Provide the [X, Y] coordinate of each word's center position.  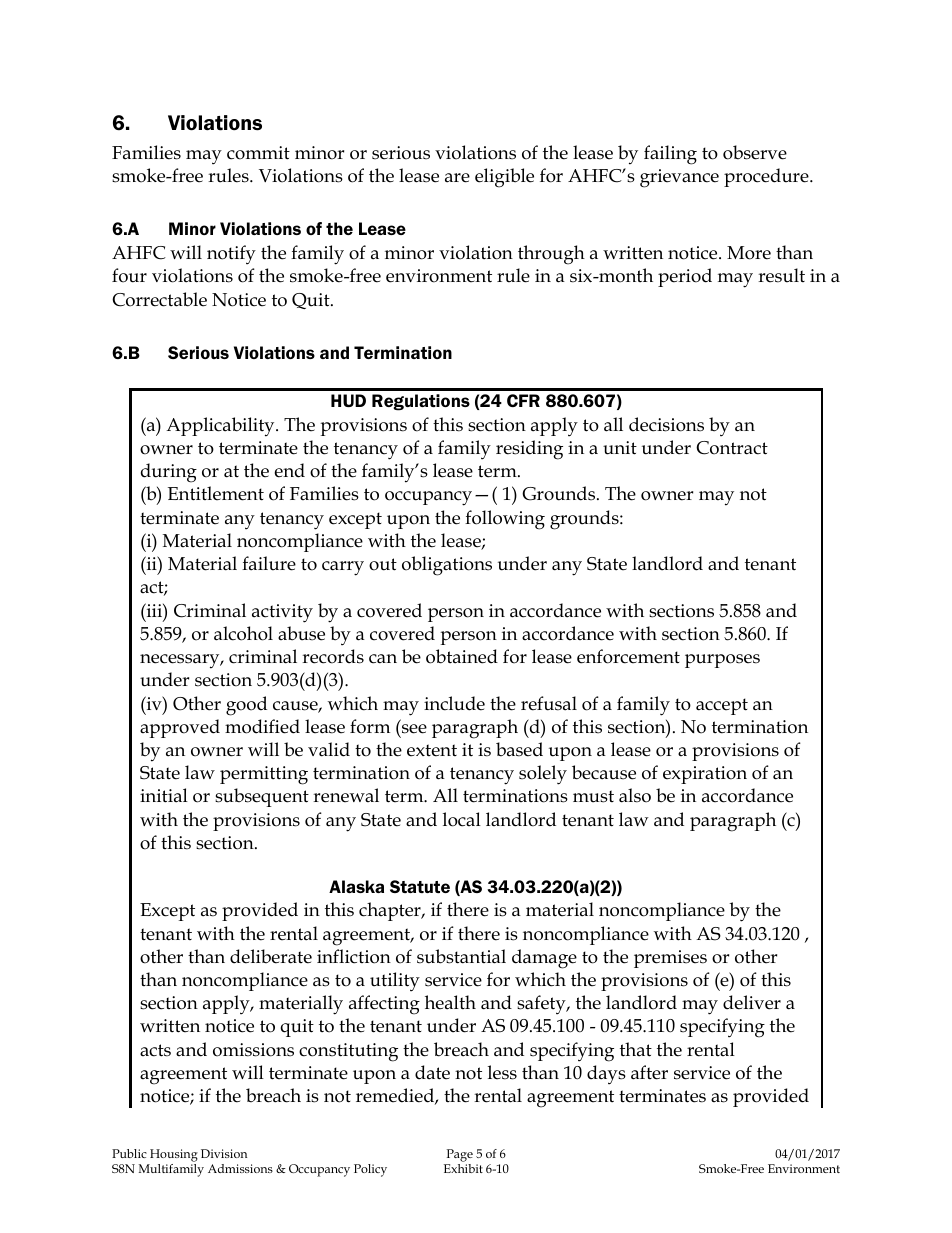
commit [258, 153]
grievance [679, 178]
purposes [722, 661]
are [457, 178]
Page [460, 1155]
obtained [462, 656]
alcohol [243, 633]
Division [224, 1153]
